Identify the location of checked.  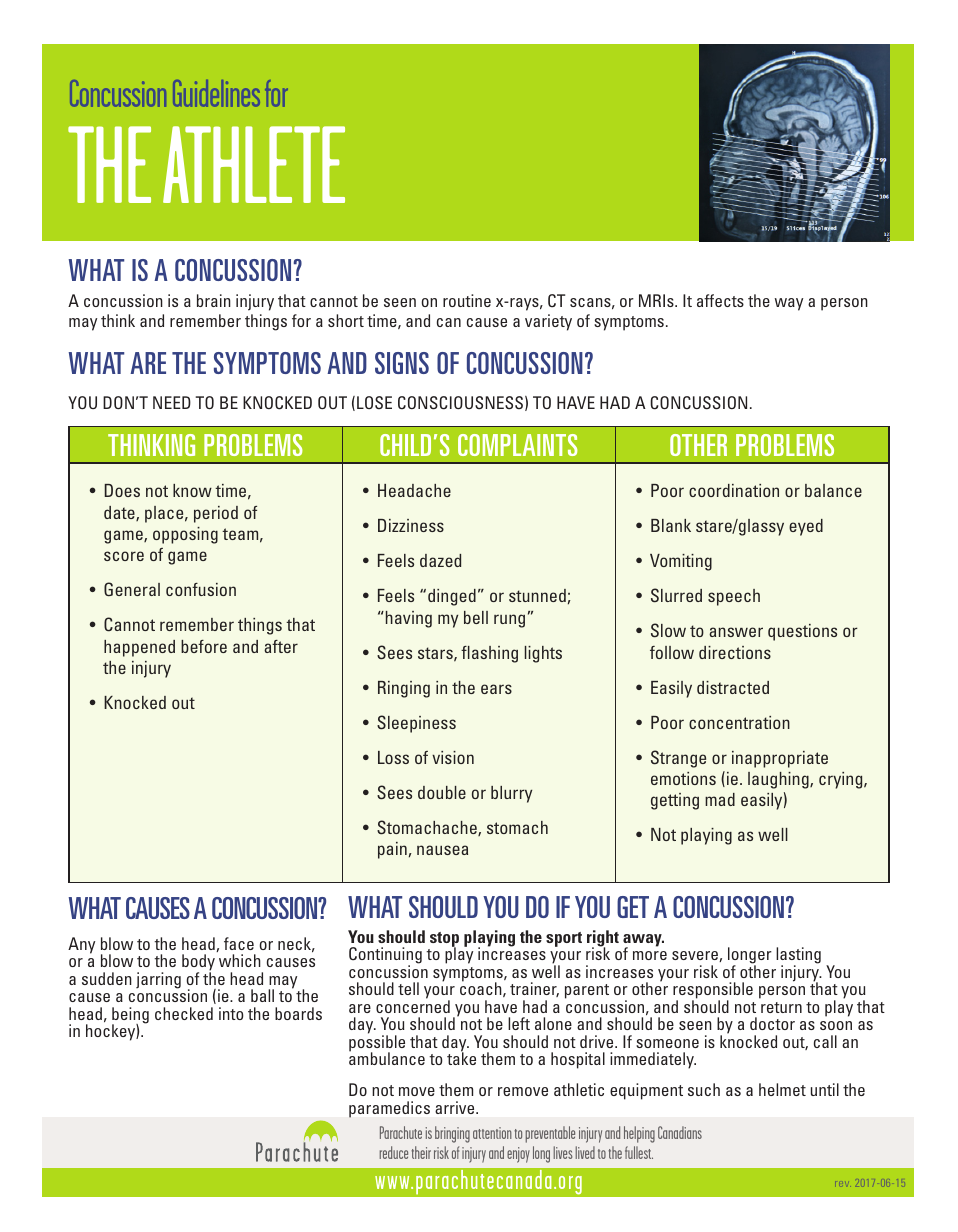
(184, 1013).
